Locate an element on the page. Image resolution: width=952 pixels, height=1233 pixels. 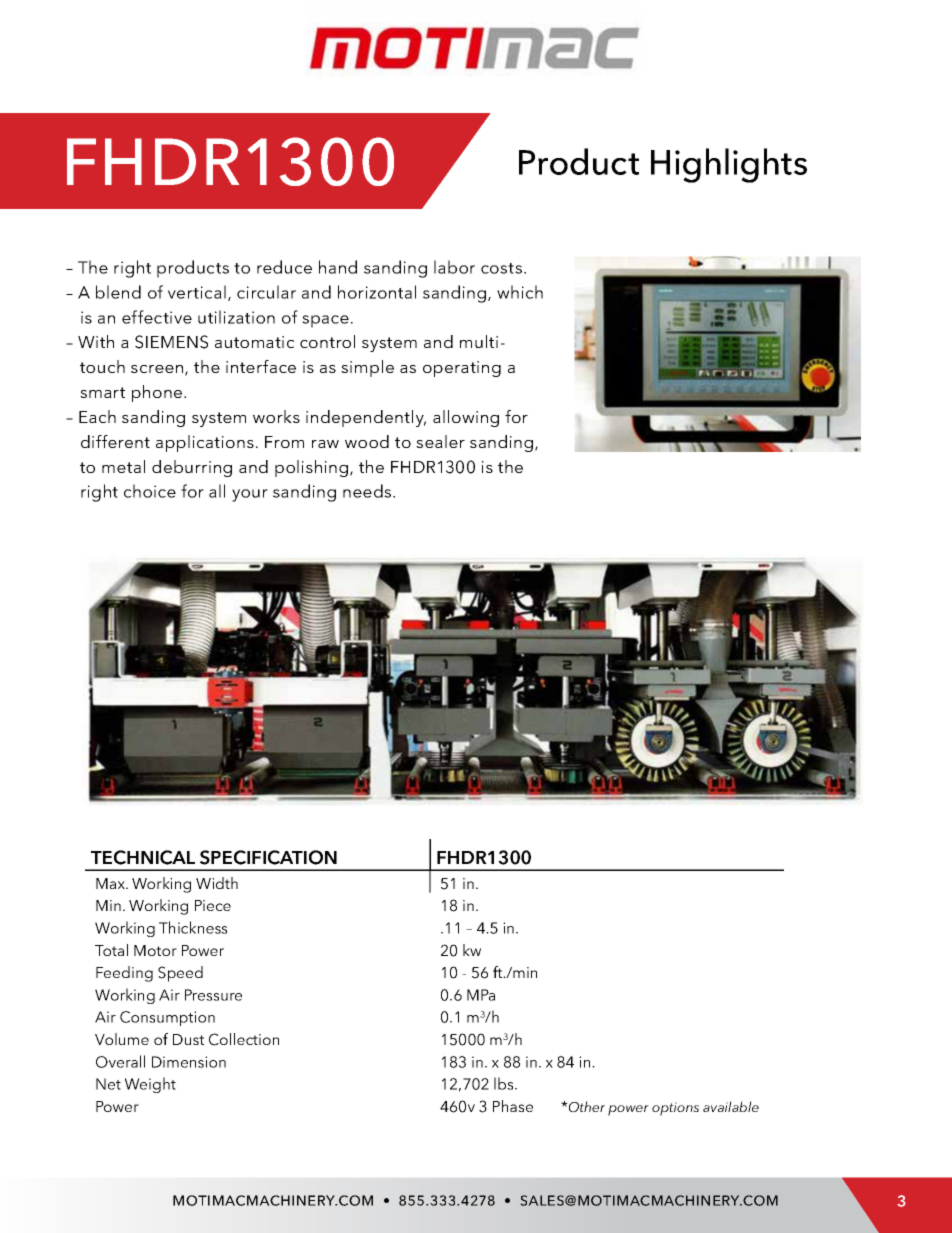
vertical is located at coordinates (197, 292).
